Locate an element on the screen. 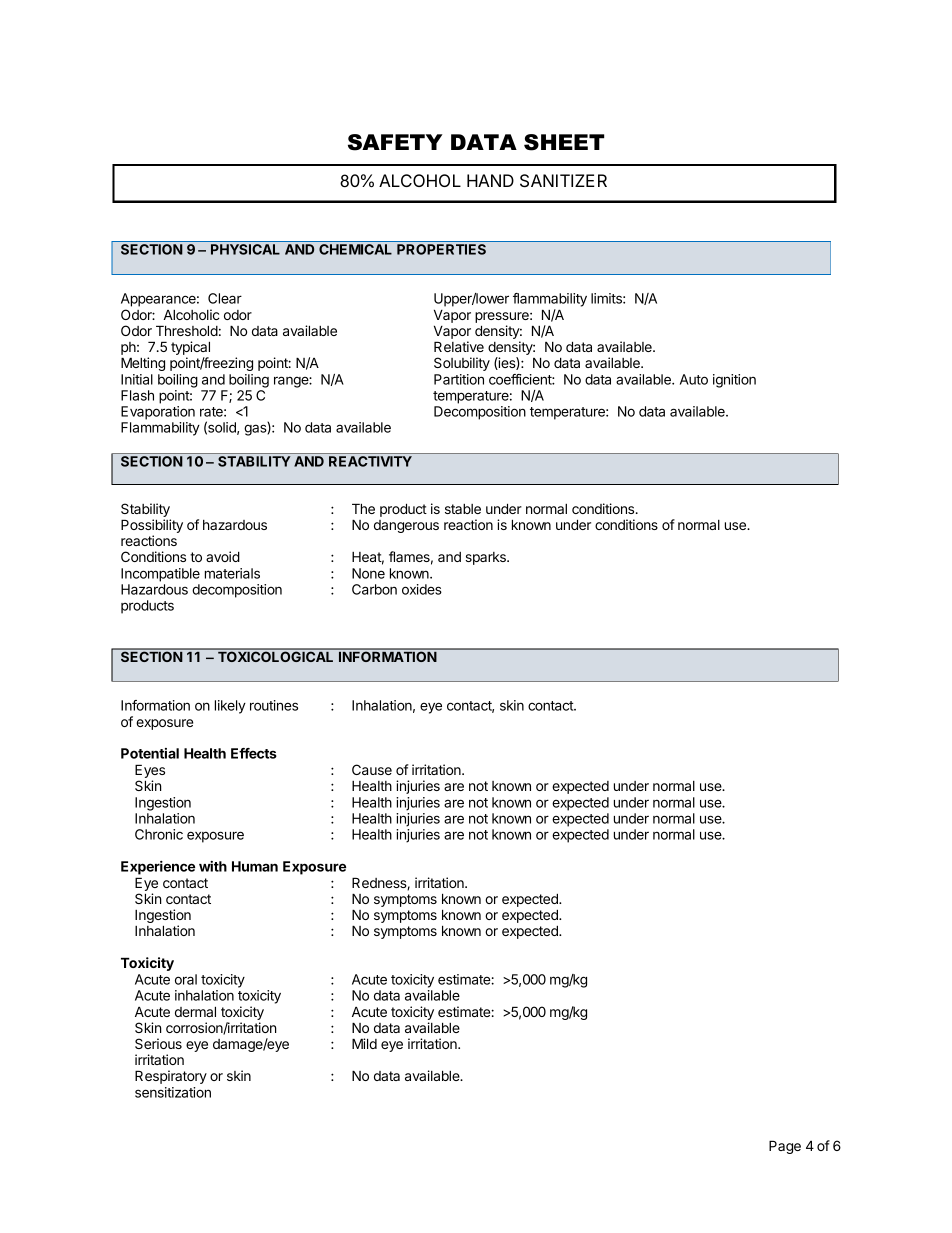 The width and height of the screenshot is (952, 1233). stable is located at coordinates (463, 509).
